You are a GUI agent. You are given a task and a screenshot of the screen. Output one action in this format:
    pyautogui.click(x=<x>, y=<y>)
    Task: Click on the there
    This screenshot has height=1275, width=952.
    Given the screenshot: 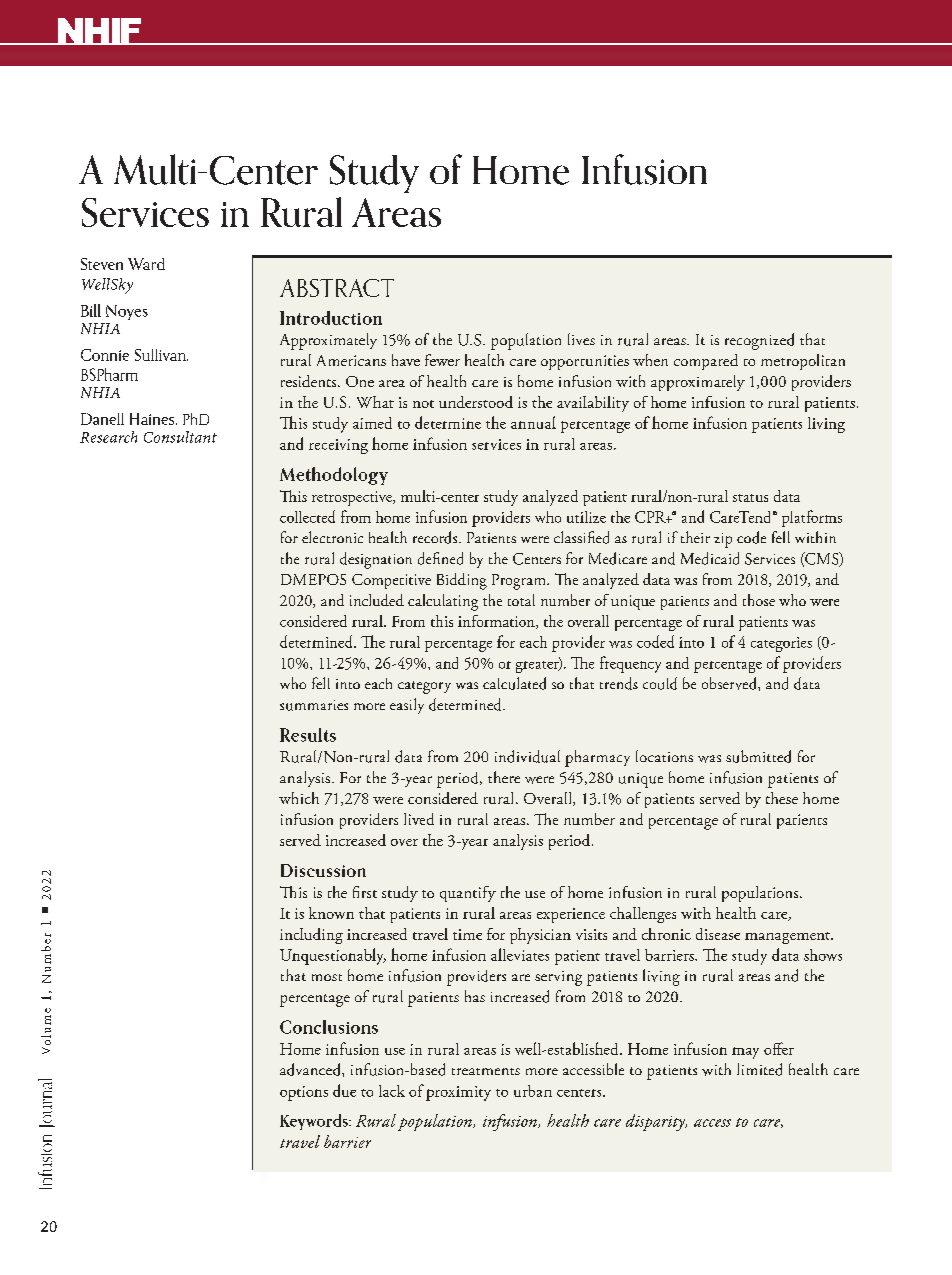 What is the action you would take?
    pyautogui.click(x=504, y=777)
